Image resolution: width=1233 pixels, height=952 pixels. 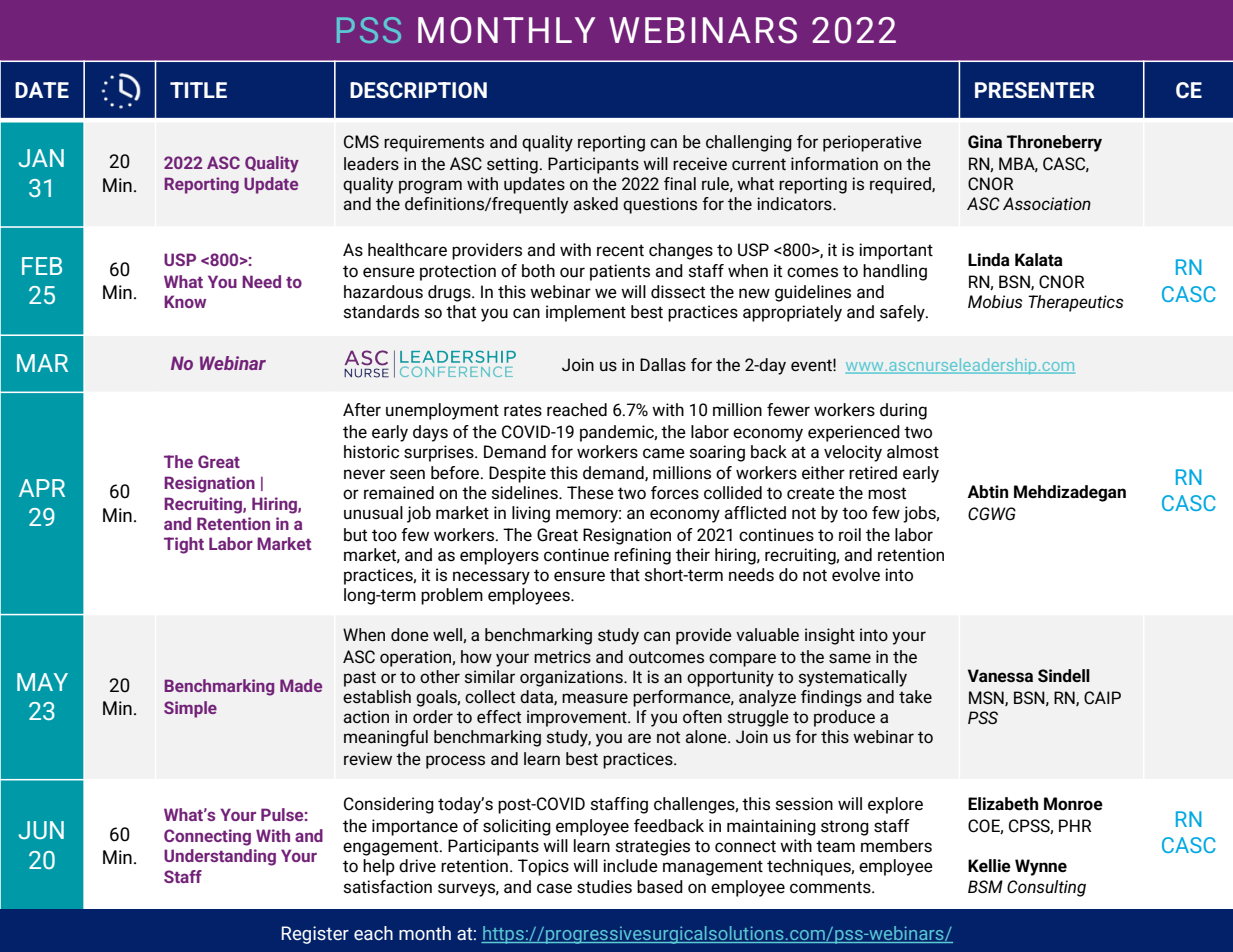 I want to click on setting, so click(x=512, y=165).
